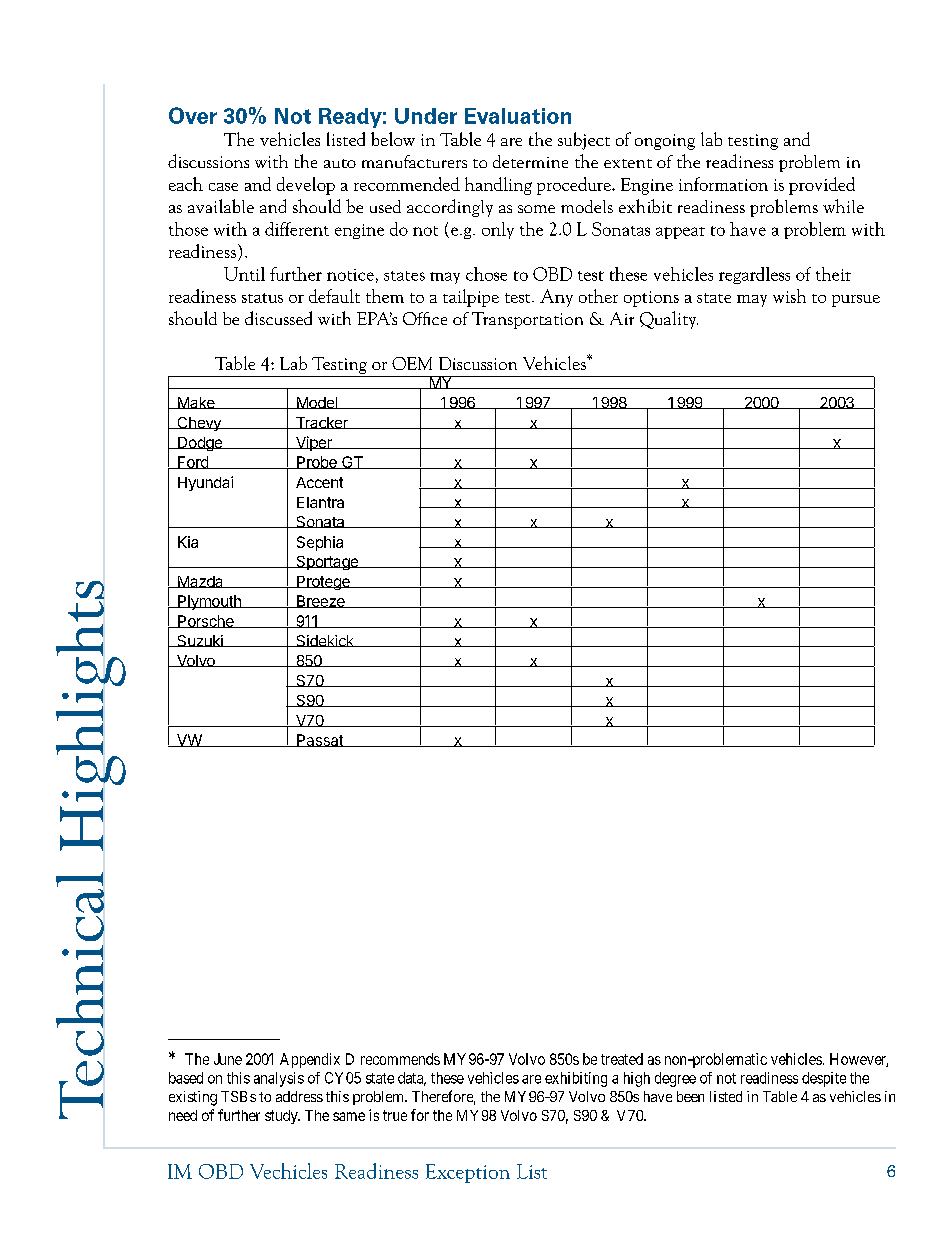 The width and height of the page is (952, 1233). Describe the element at coordinates (669, 320) in the page. I see `Quality` at that location.
